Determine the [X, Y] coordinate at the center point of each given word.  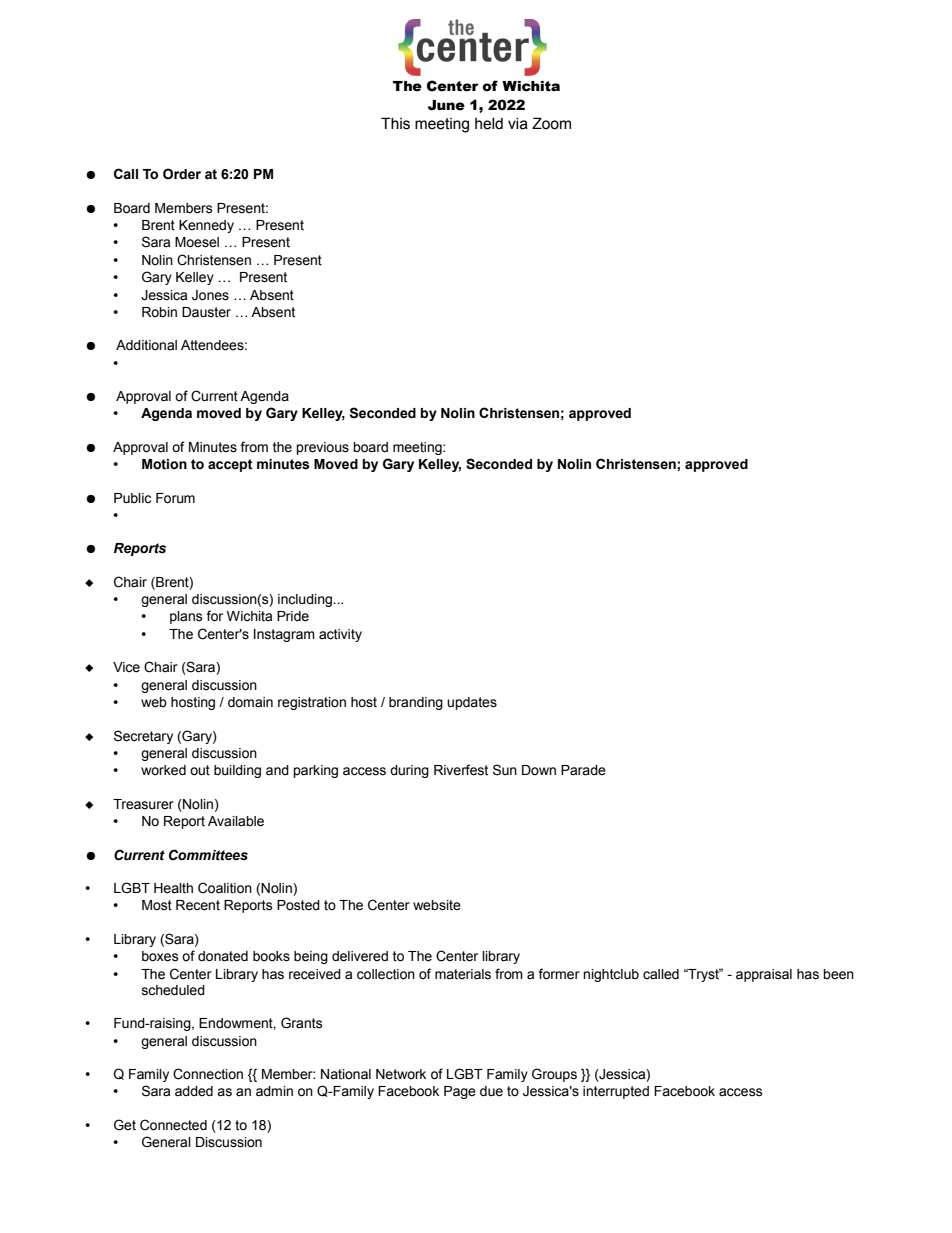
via [518, 124]
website [437, 905]
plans [186, 617]
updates [472, 703]
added [194, 1091]
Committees [208, 855]
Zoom [551, 123]
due [491, 1091]
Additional [146, 345]
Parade [583, 770]
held [489, 124]
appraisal [764, 975]
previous [322, 448]
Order [182, 174]
